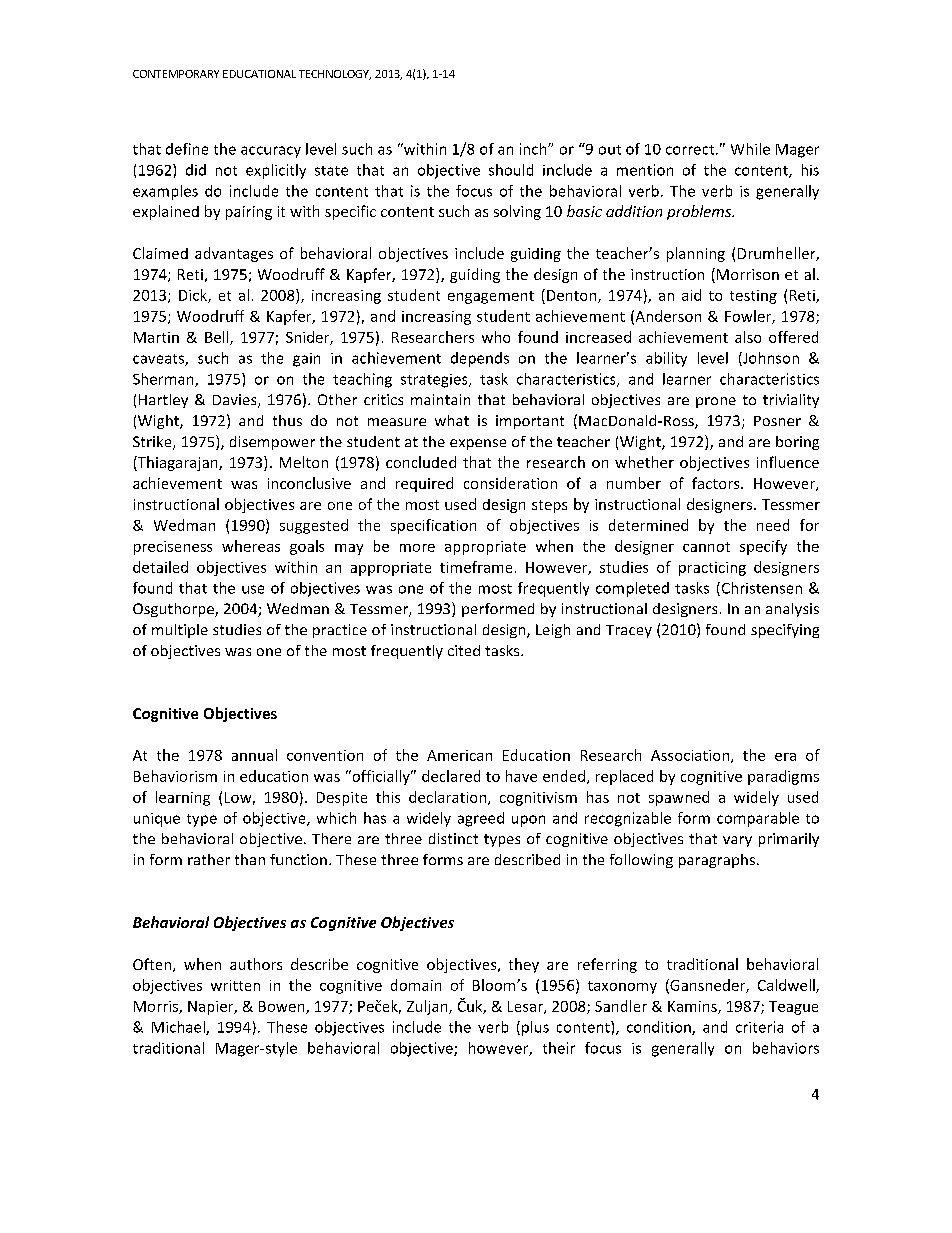 This image has height=1233, width=952. Describe the element at coordinates (750, 149) in the image. I see `While` at that location.
